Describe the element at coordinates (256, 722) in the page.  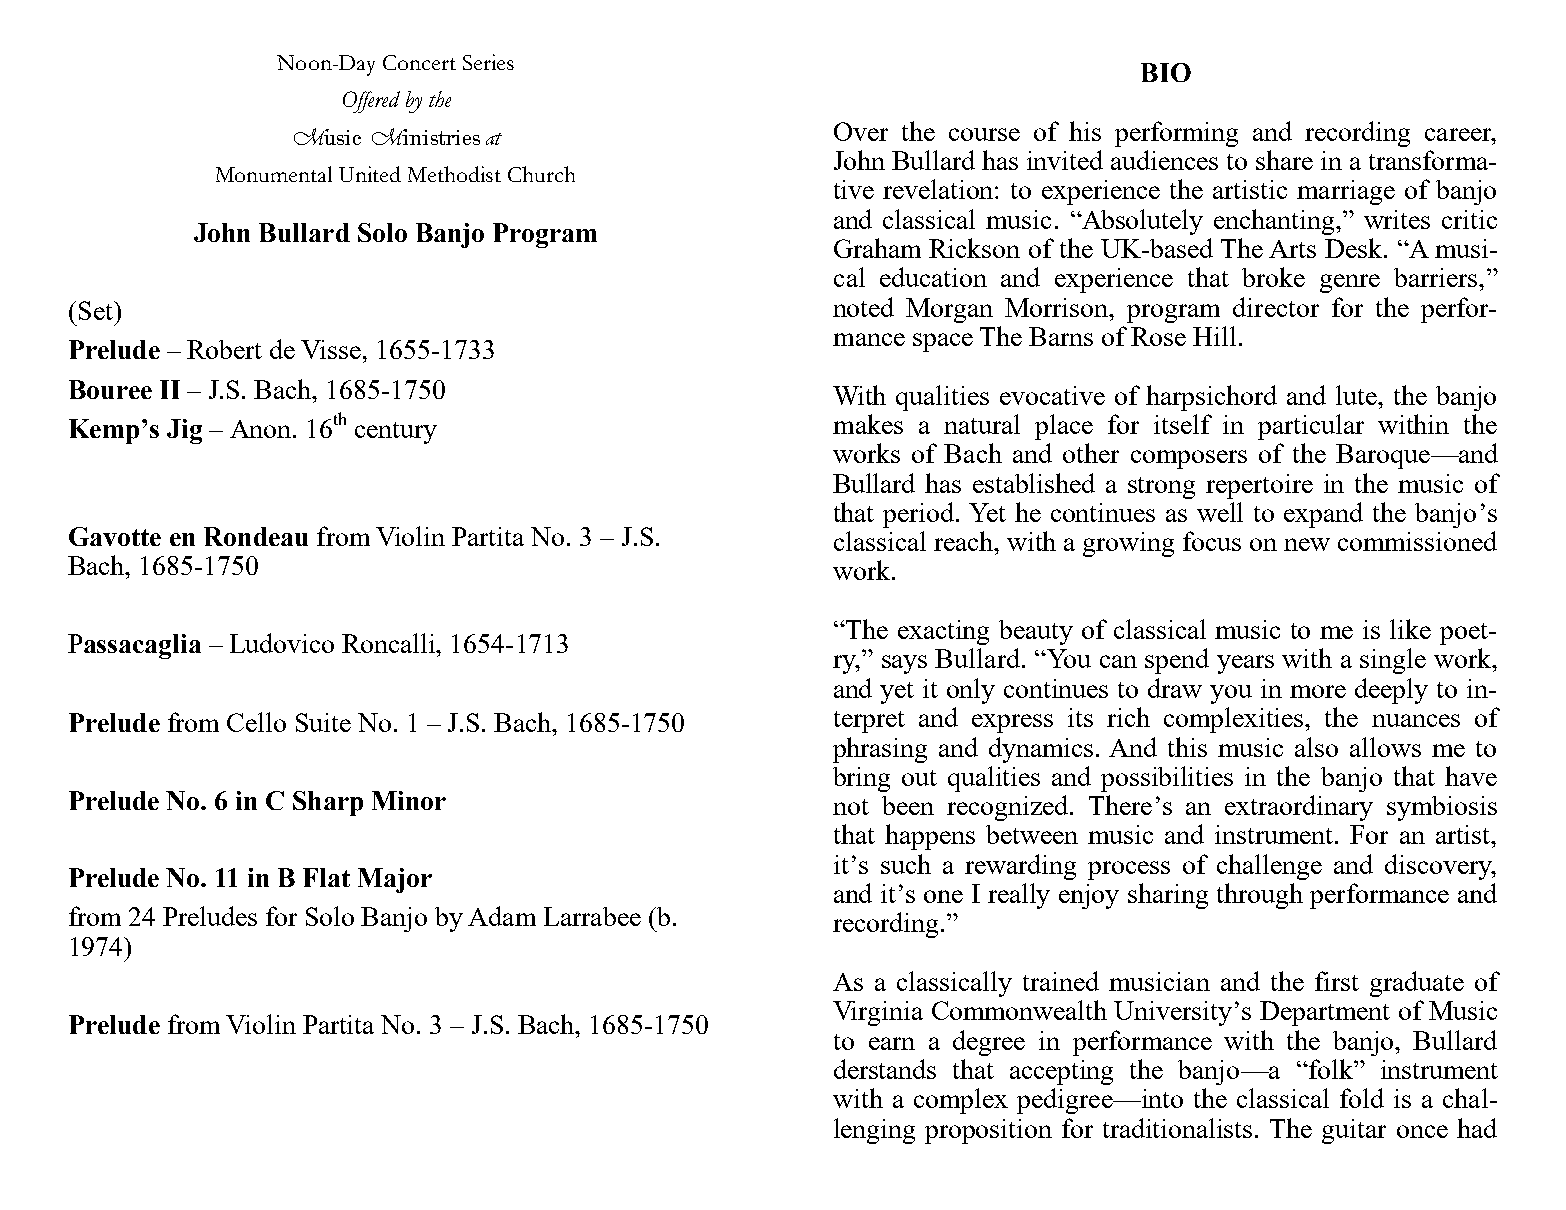
I see `Cello` at that location.
